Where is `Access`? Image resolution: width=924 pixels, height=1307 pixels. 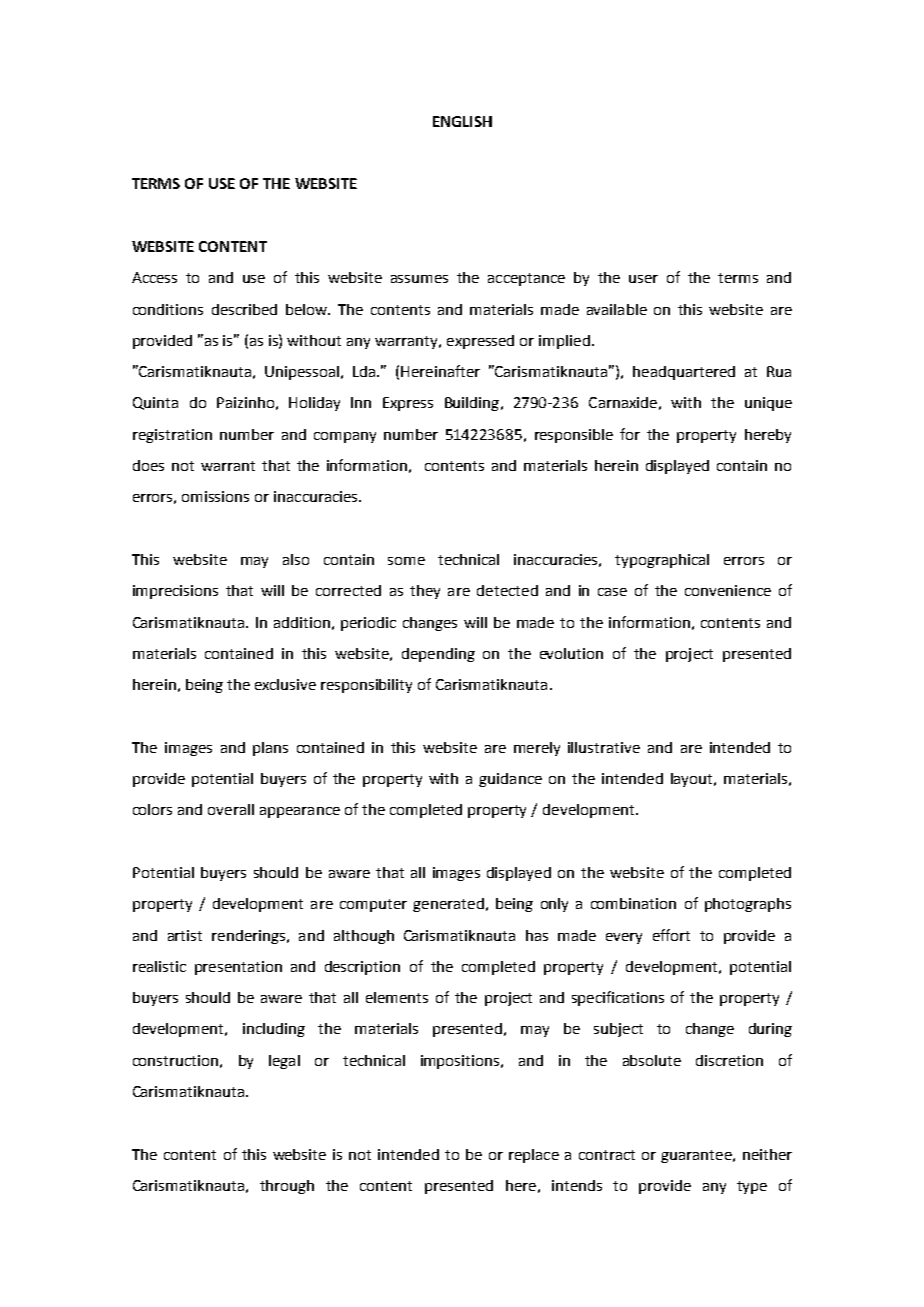 Access is located at coordinates (154, 277).
